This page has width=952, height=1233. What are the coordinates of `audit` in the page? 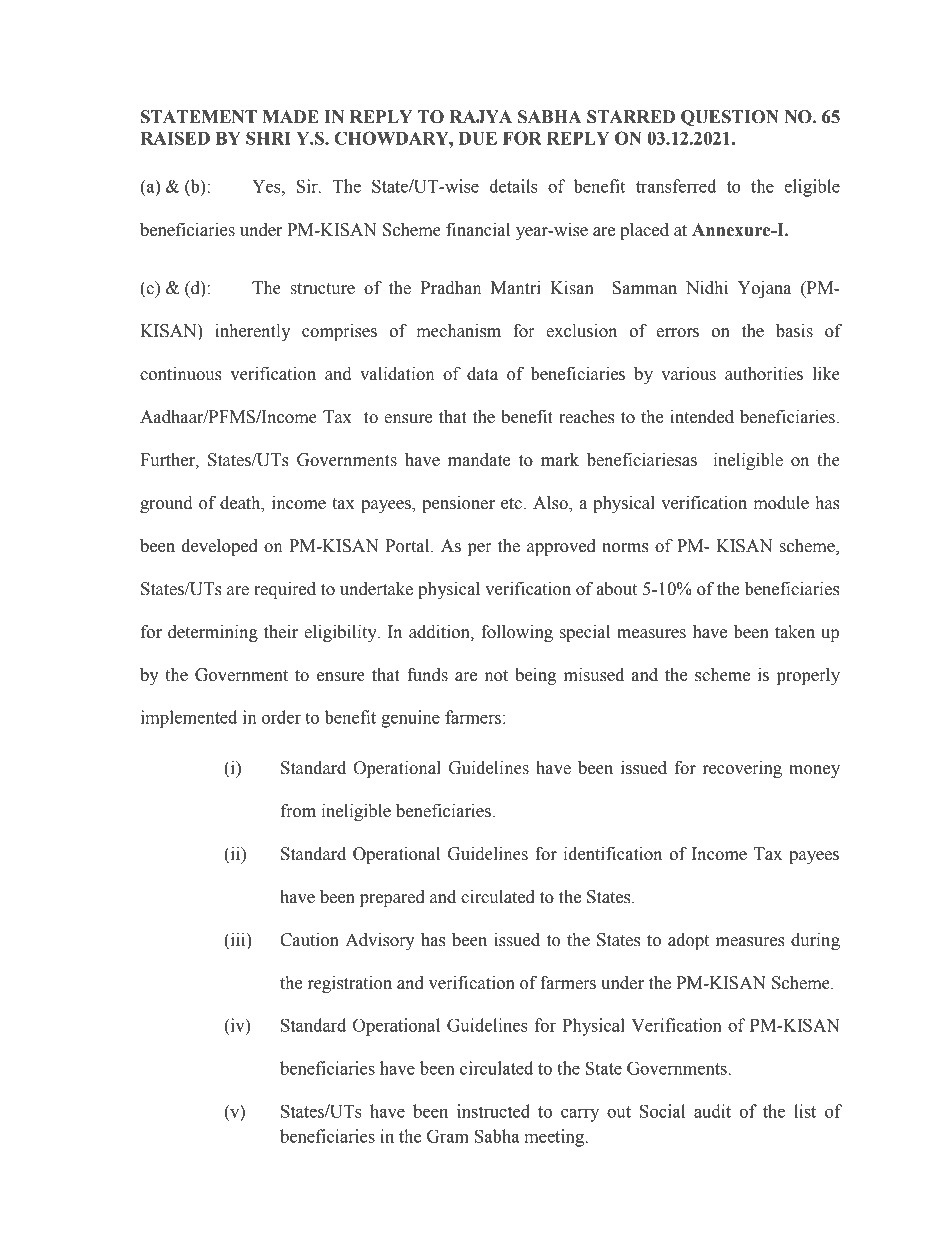 It's located at (712, 1111).
